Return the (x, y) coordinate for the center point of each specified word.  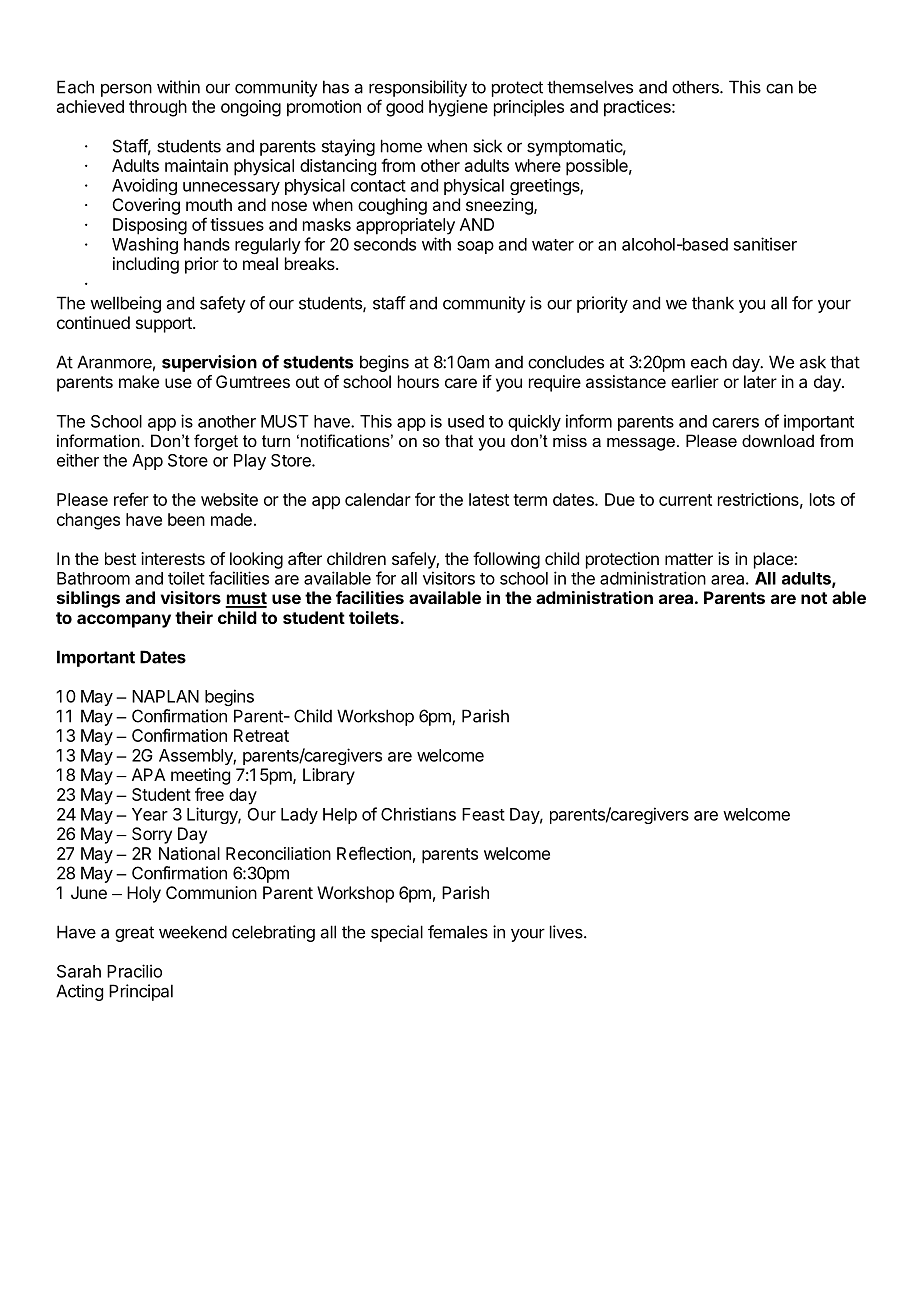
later (760, 381)
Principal (141, 992)
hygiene (458, 108)
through (158, 108)
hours (418, 381)
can (779, 89)
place (774, 560)
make (139, 381)
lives (567, 932)
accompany (124, 621)
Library (329, 776)
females (458, 932)
